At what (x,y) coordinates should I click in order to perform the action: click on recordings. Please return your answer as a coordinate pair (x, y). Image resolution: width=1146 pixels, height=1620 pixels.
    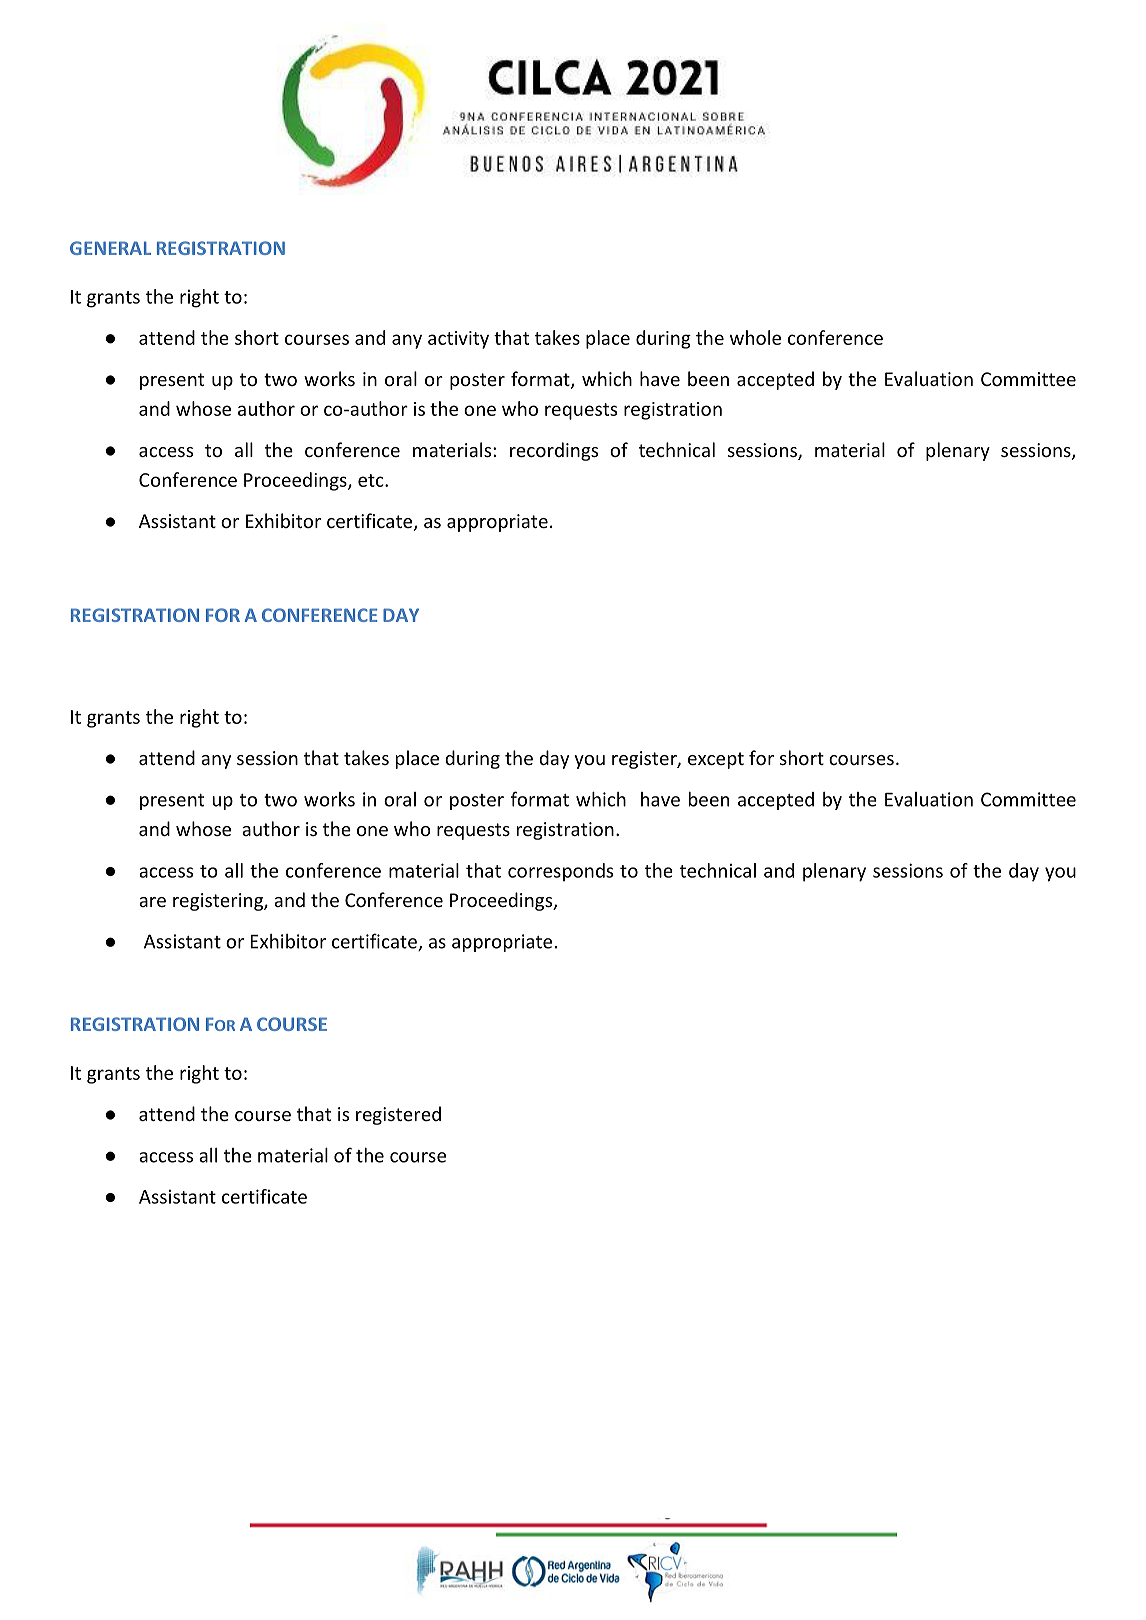
    Looking at the image, I should click on (554, 451).
